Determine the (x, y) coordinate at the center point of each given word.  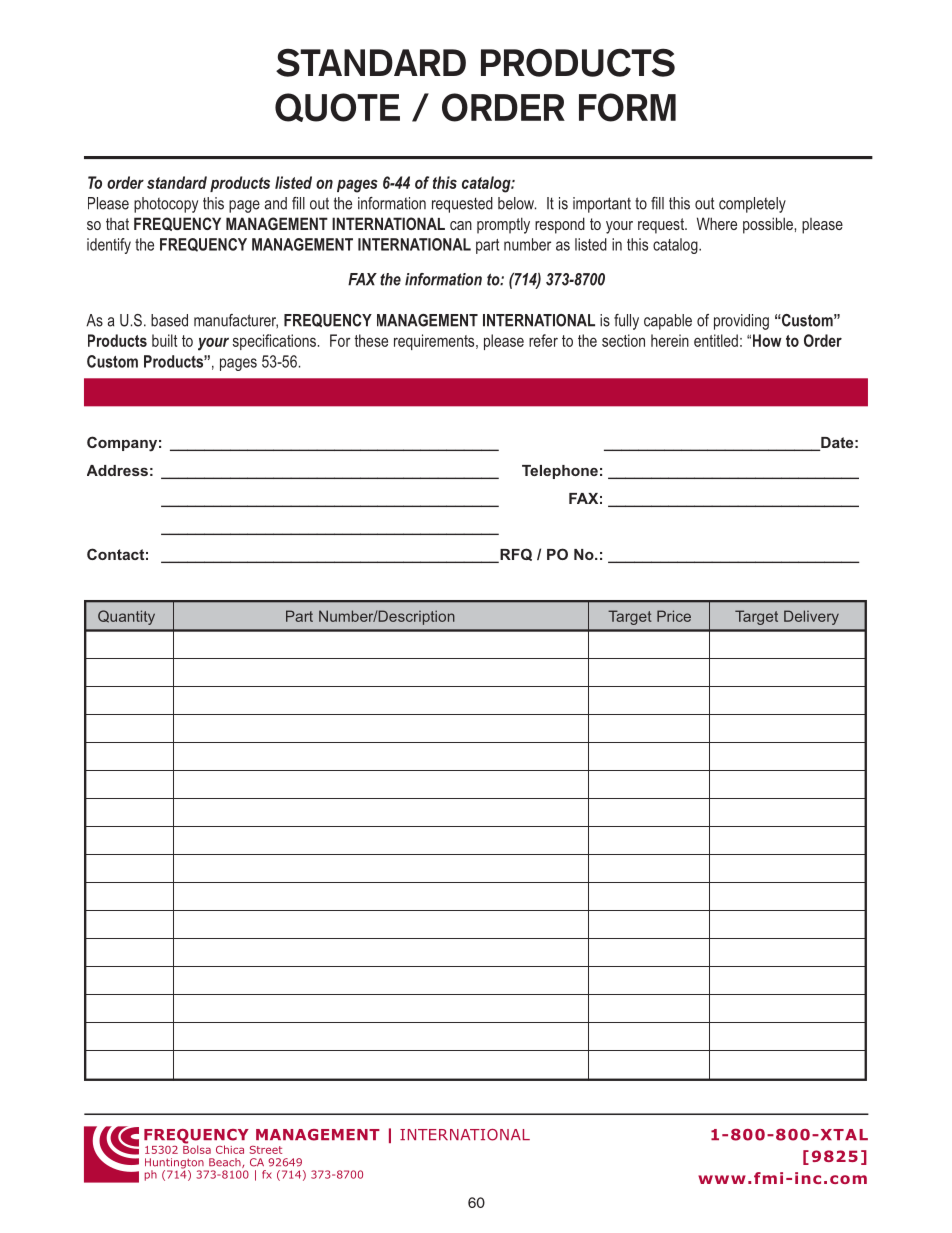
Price (674, 616)
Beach (226, 1163)
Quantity (126, 617)
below (517, 203)
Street (265, 1150)
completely (752, 205)
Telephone (560, 472)
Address (117, 470)
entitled (716, 340)
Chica (230, 1149)
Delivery (811, 617)
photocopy (166, 205)
